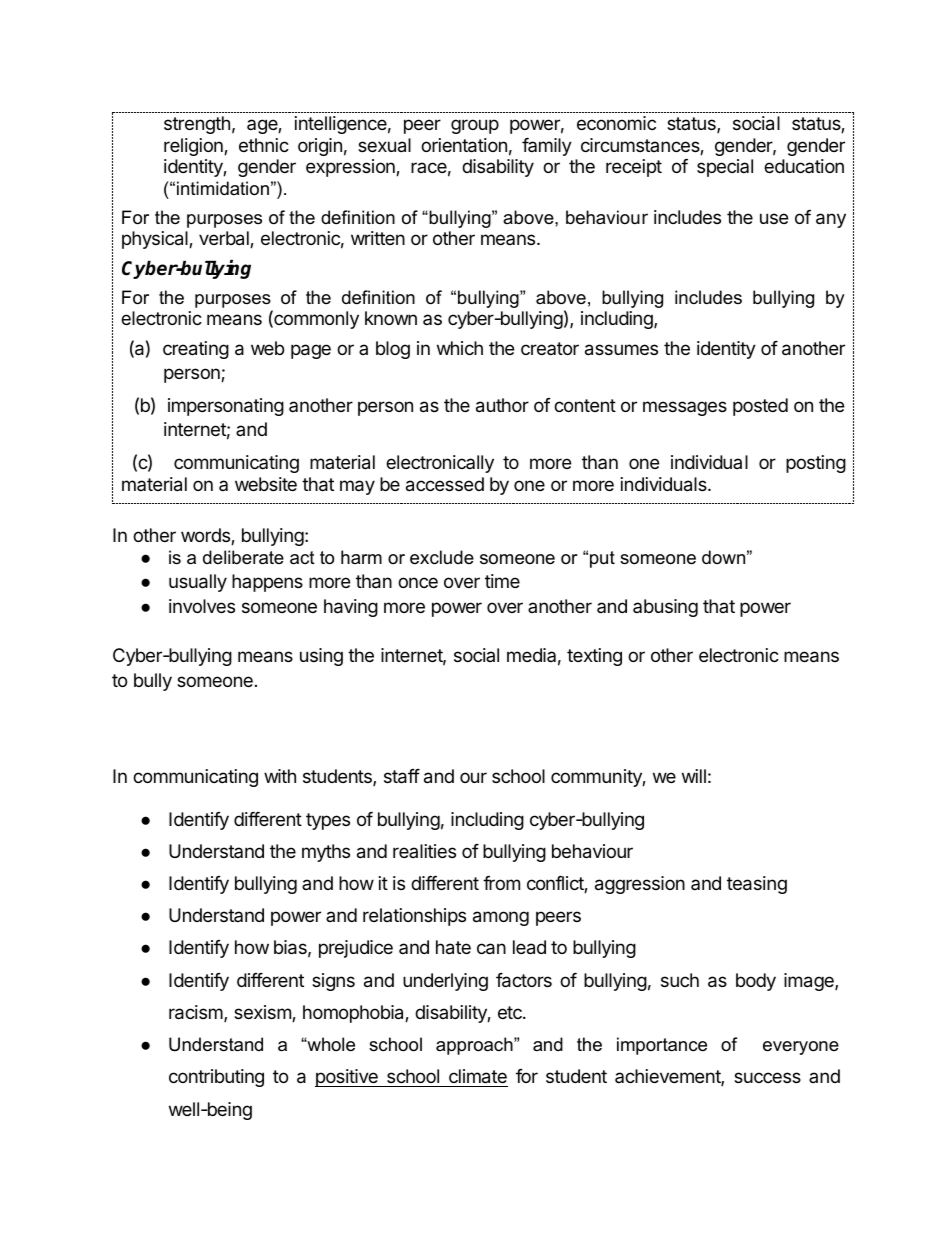 Image resolution: width=952 pixels, height=1233 pixels. What do you see at coordinates (280, 776) in the document?
I see `with` at bounding box center [280, 776].
